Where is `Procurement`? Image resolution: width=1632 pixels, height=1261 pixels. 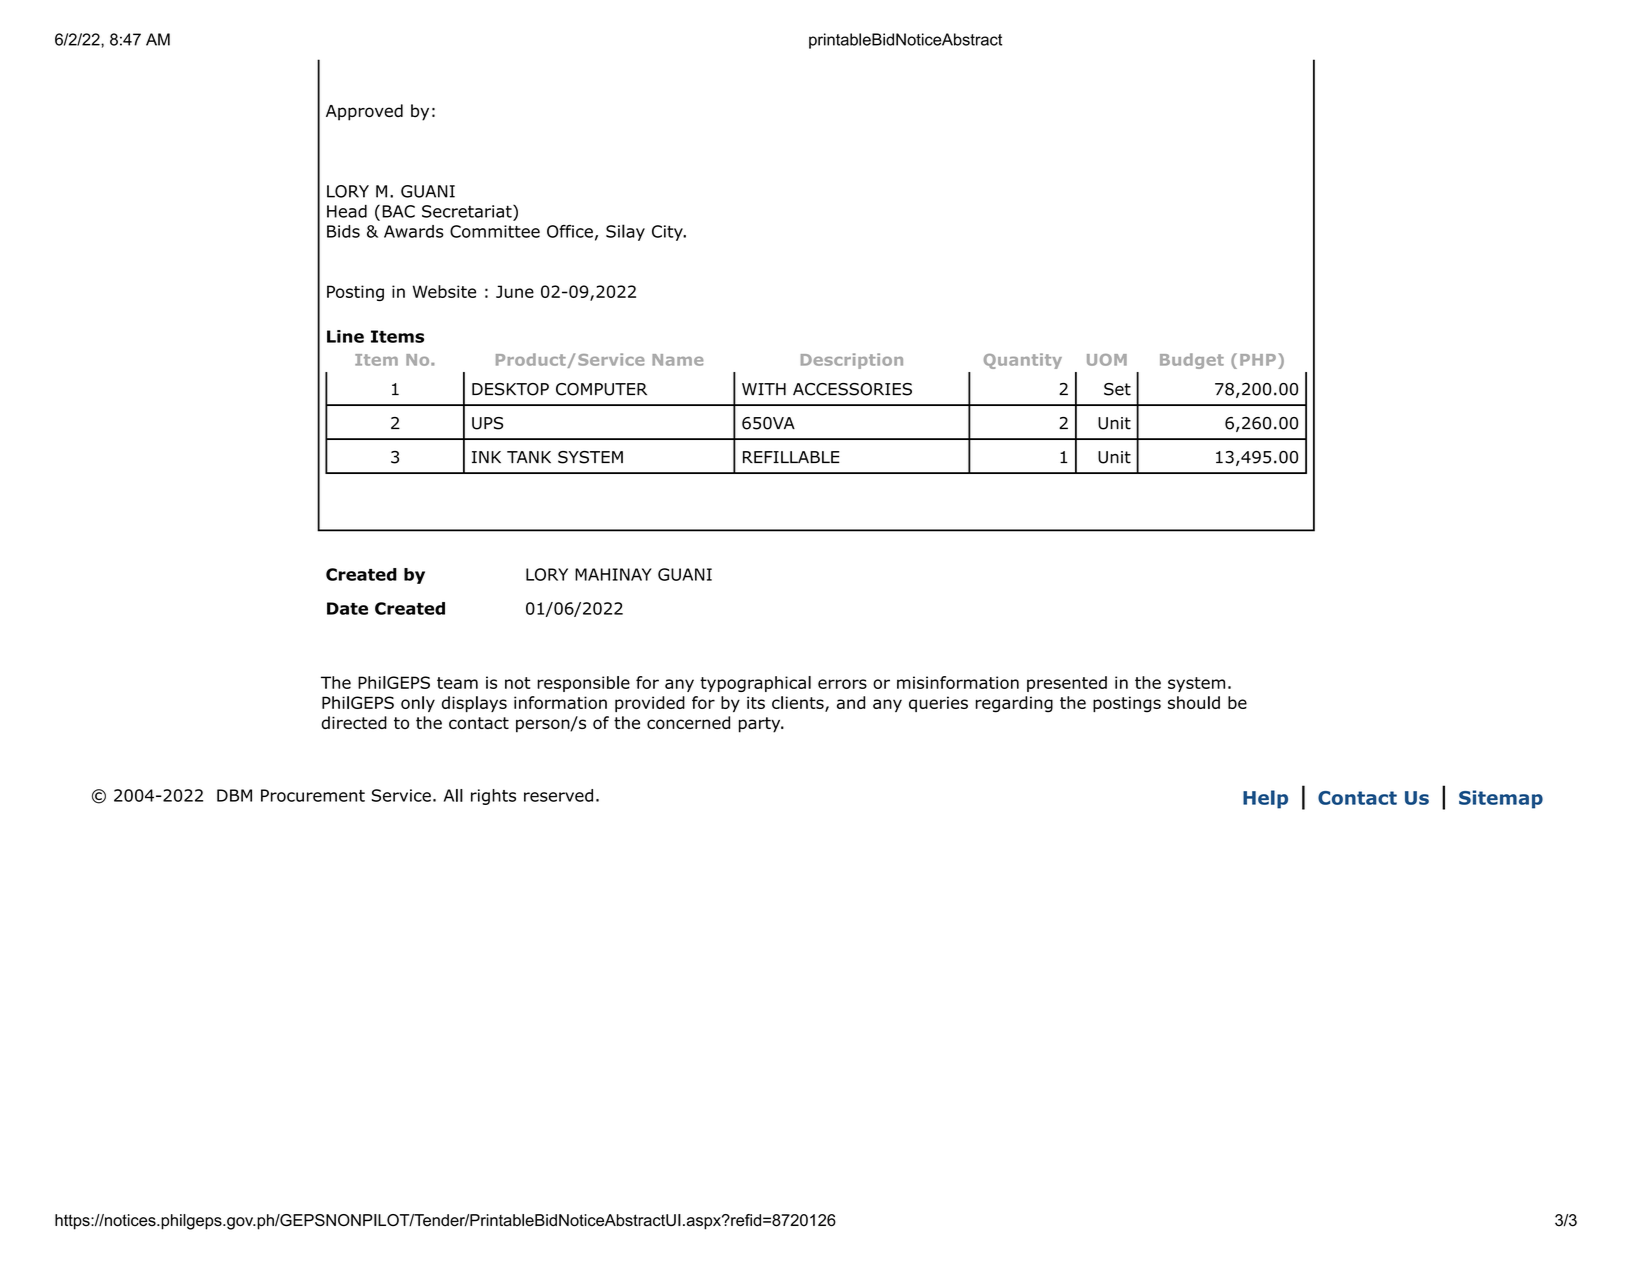
Procurement is located at coordinates (313, 795).
